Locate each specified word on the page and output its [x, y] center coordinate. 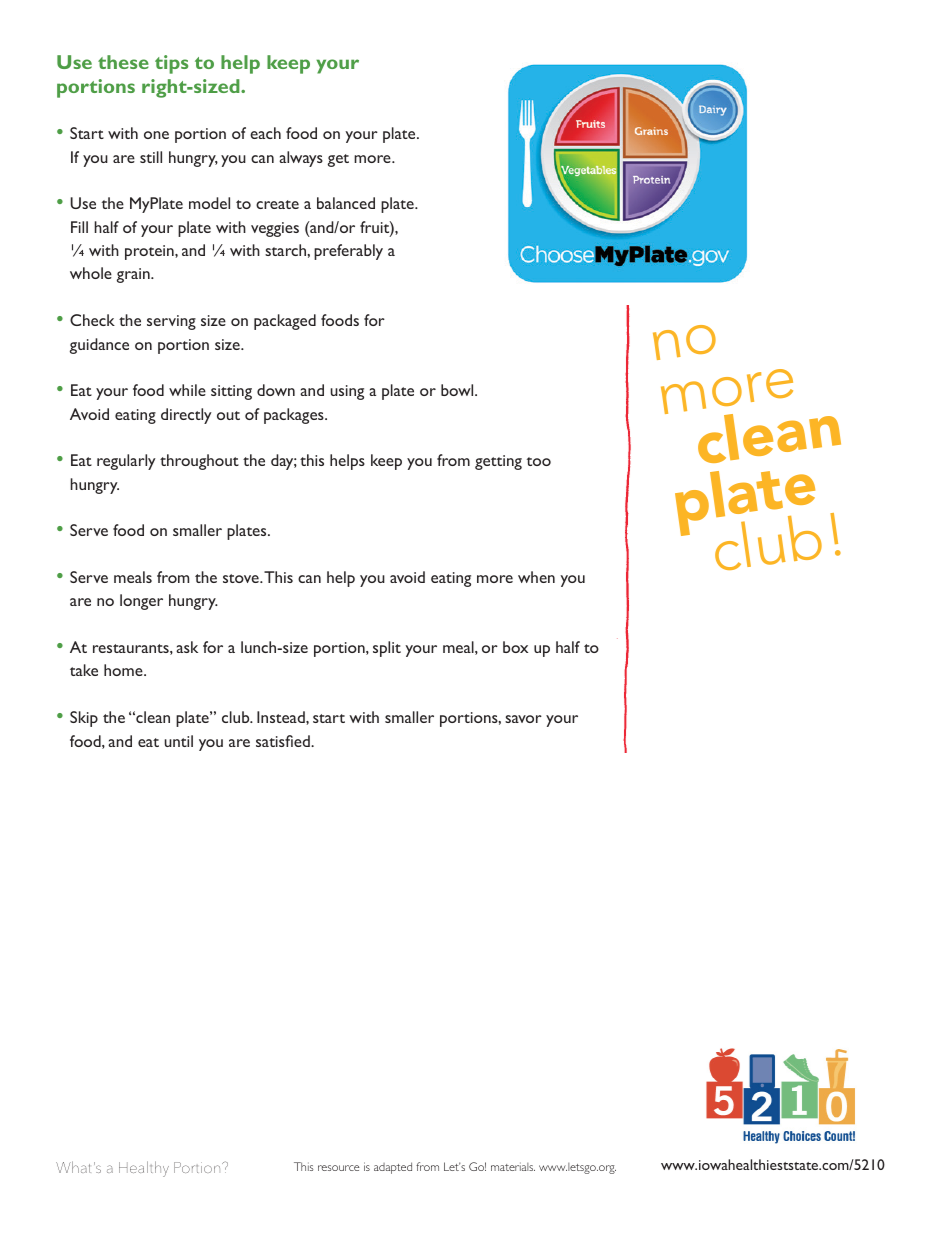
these [123, 62]
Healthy [144, 1169]
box [515, 647]
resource [338, 1168]
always [301, 159]
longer [141, 602]
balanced [346, 203]
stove [242, 578]
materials [513, 1166]
